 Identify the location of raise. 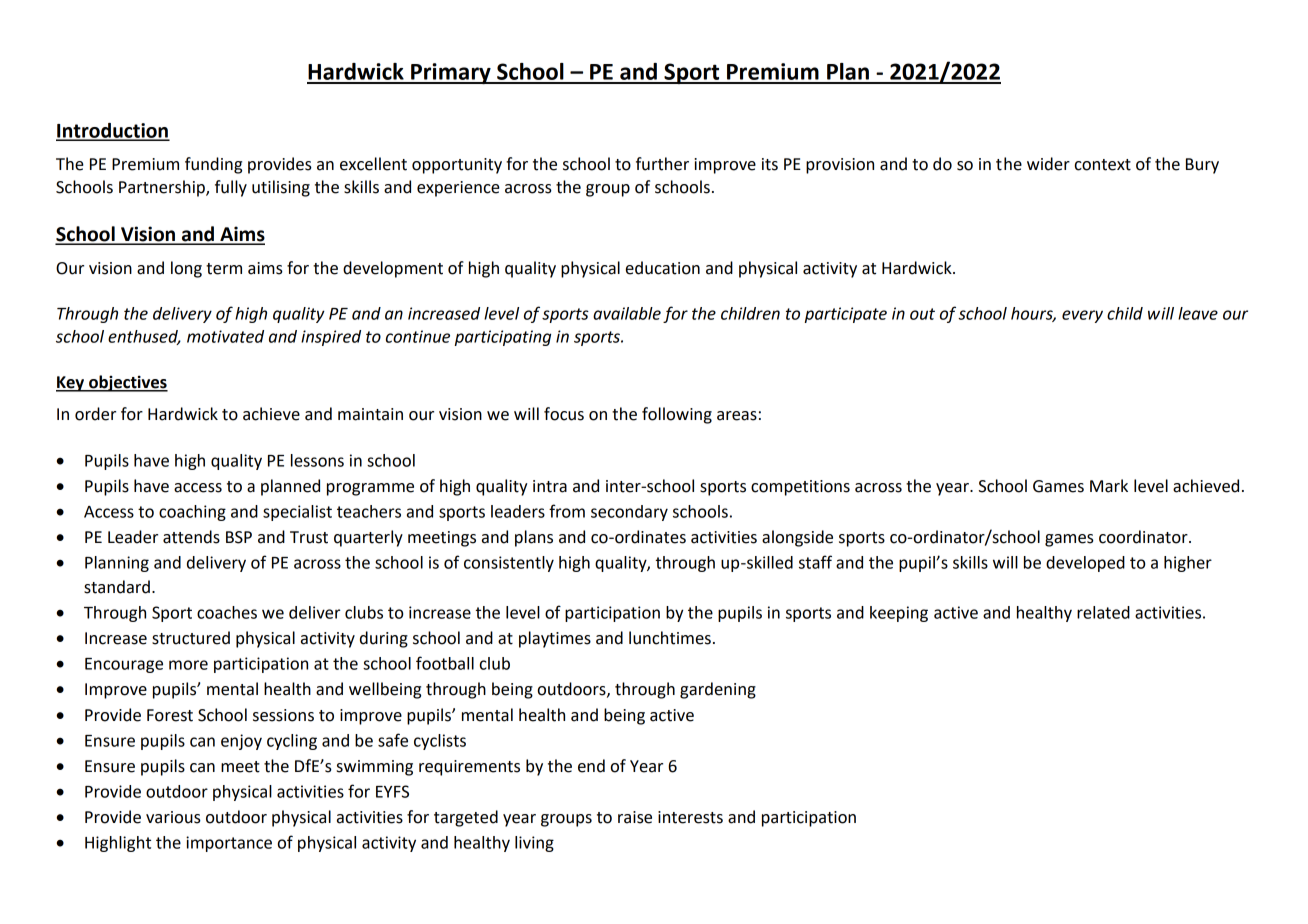
(635, 817).
